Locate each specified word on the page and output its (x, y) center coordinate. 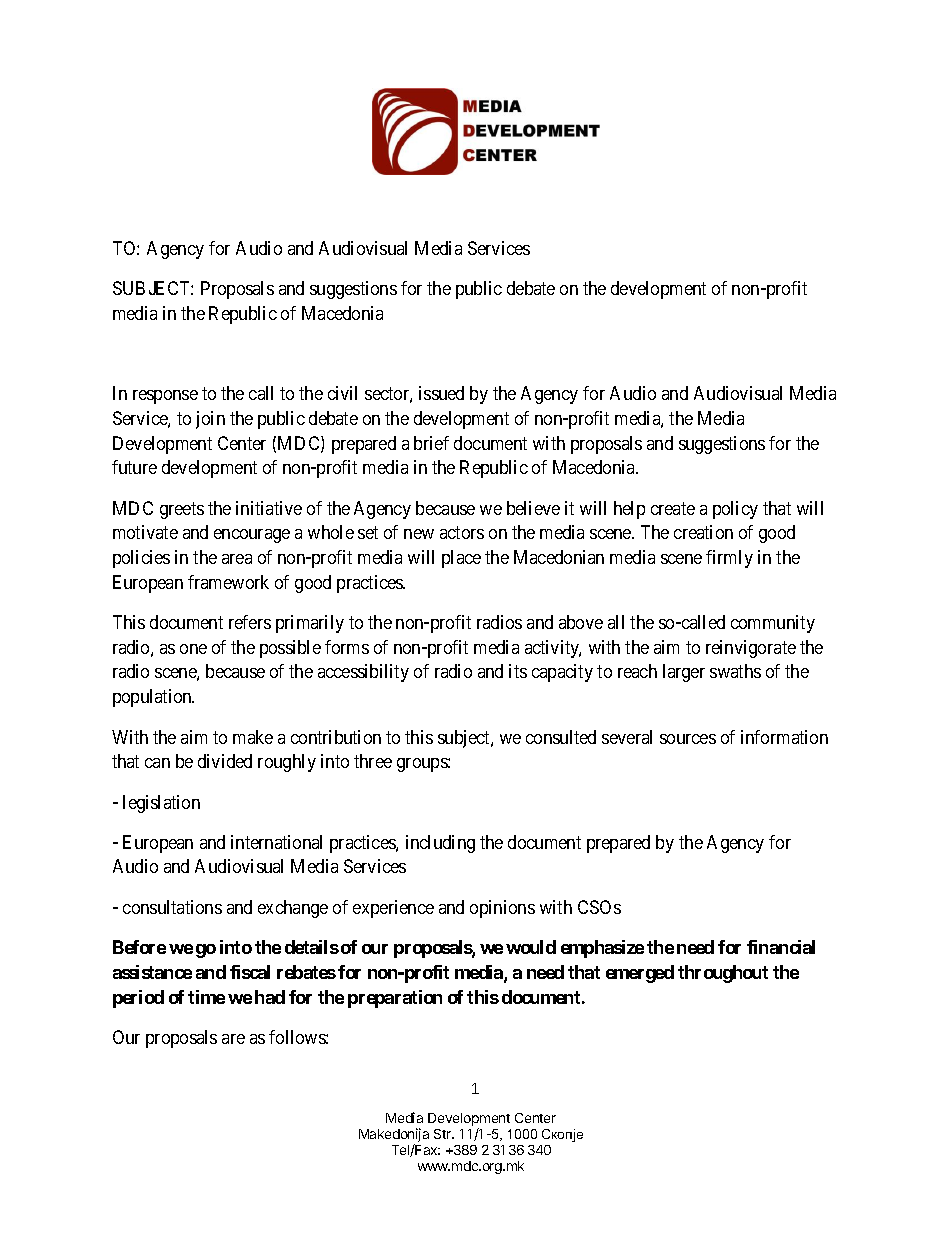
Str (444, 1134)
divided (225, 761)
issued (441, 393)
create (673, 508)
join (210, 420)
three (373, 761)
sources (688, 739)
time (206, 997)
